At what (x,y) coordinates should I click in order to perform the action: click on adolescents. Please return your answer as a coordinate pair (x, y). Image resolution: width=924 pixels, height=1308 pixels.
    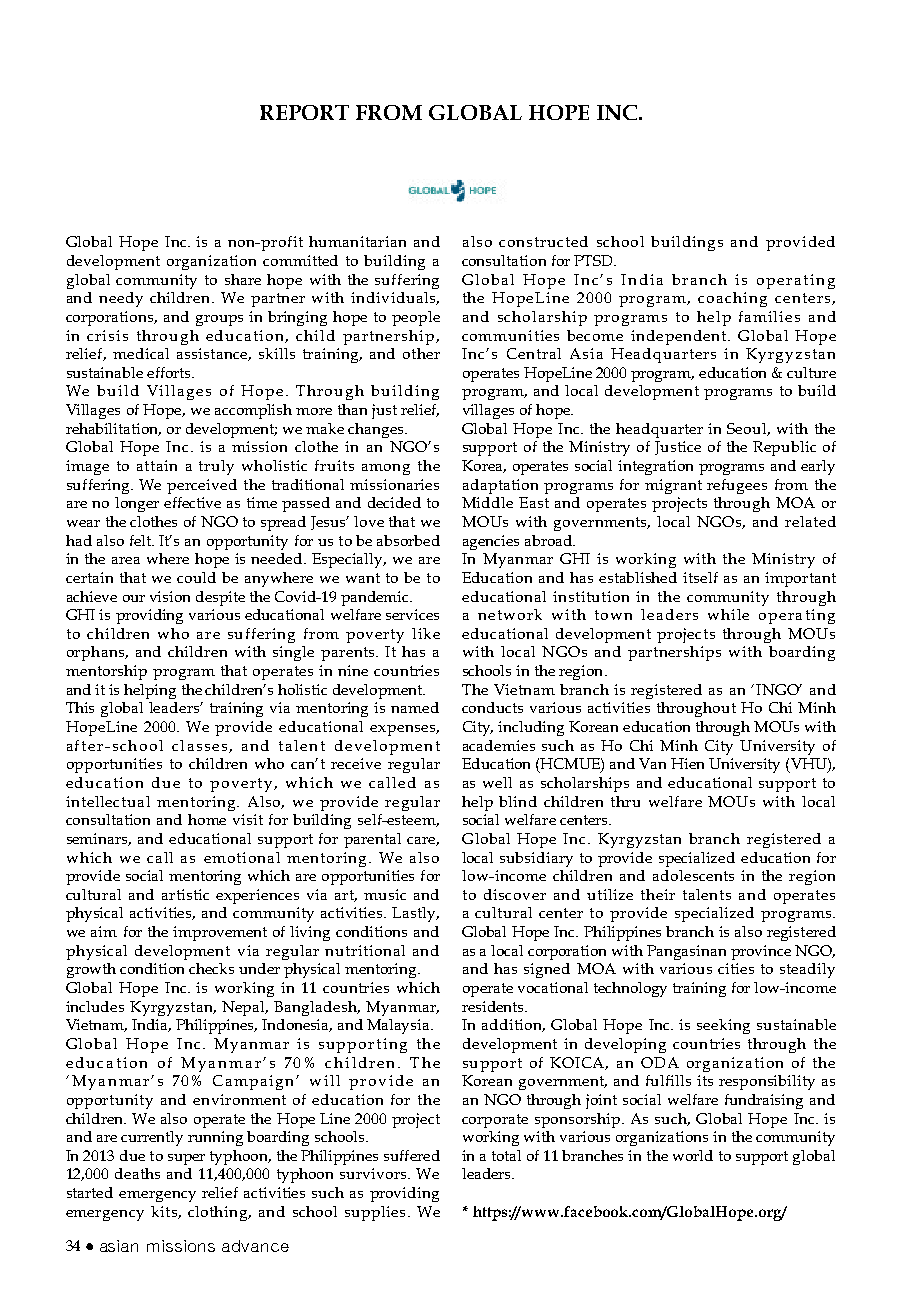
    Looking at the image, I should click on (693, 875).
